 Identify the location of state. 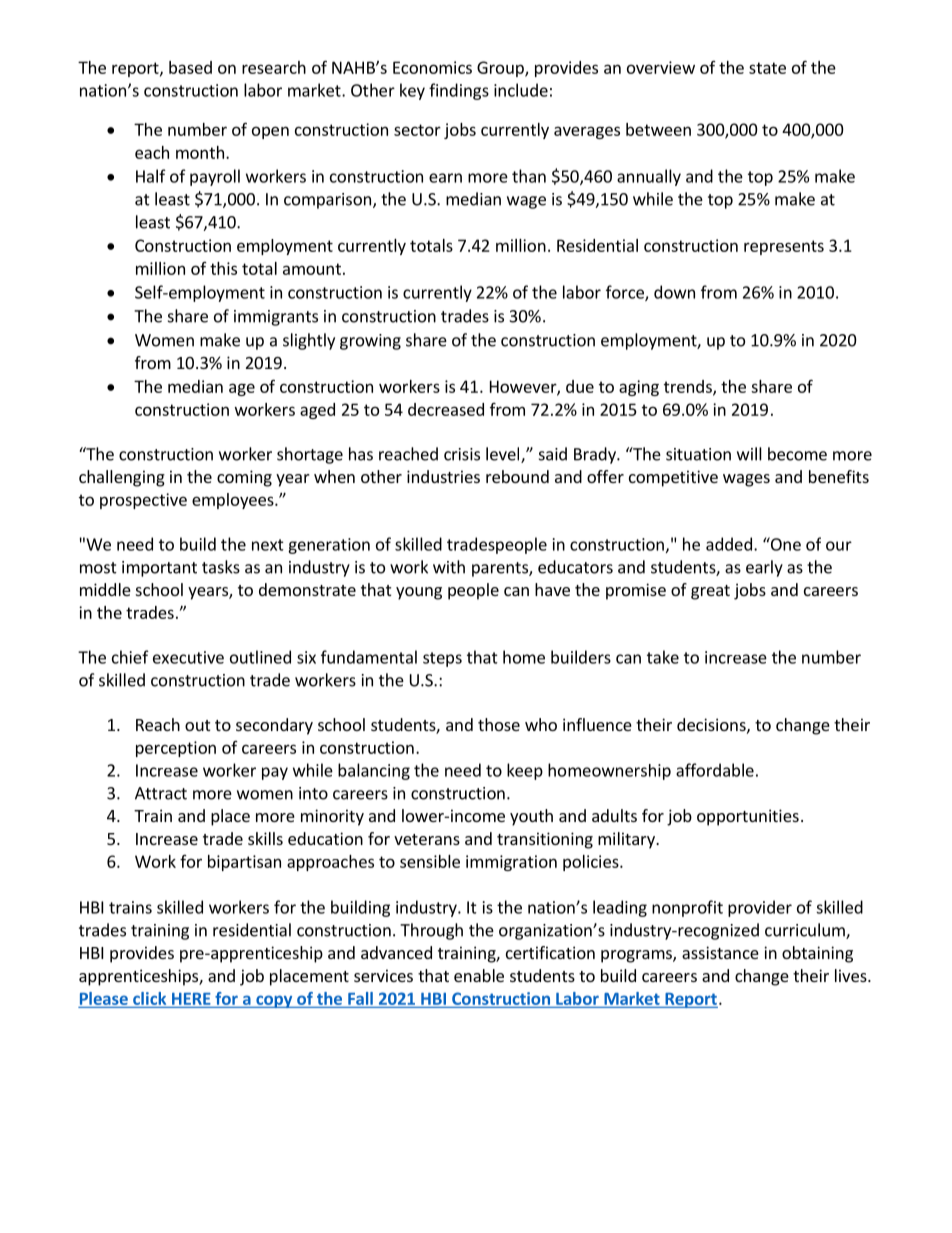
(767, 68).
